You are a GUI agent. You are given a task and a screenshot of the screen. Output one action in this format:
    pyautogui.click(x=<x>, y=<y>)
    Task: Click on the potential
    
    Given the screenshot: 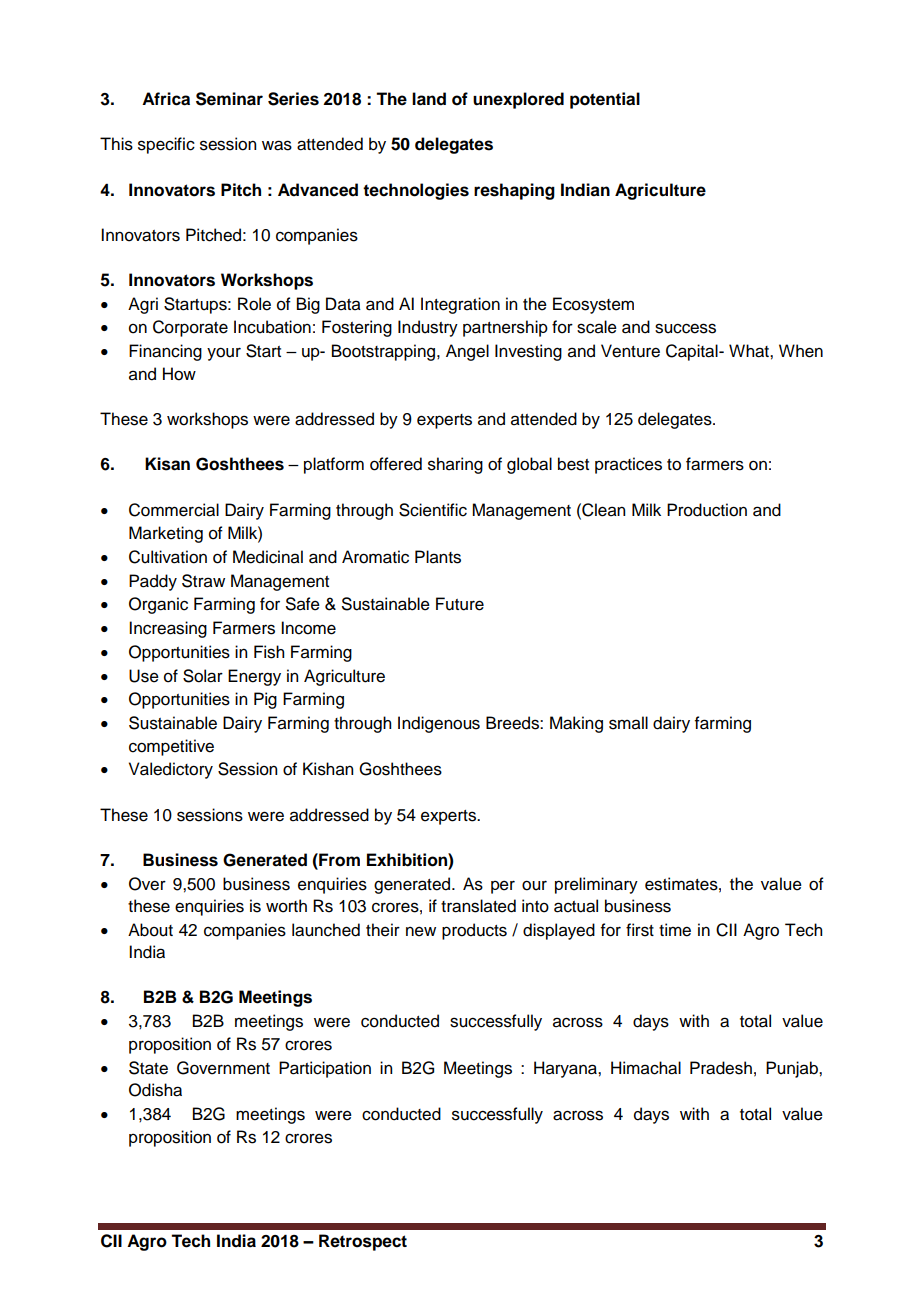 What is the action you would take?
    pyautogui.click(x=605, y=100)
